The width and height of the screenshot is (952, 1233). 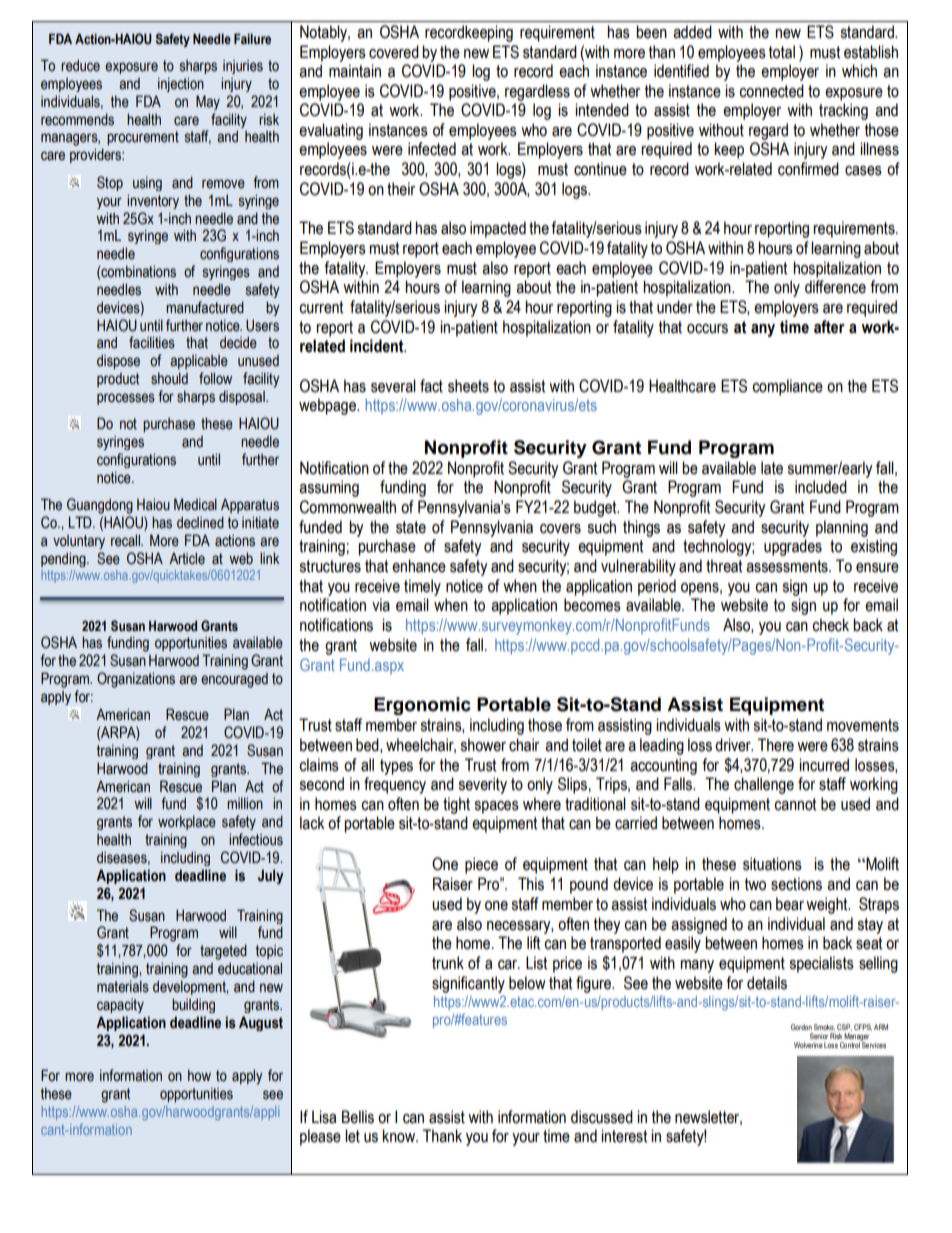 I want to click on piece, so click(x=481, y=865).
